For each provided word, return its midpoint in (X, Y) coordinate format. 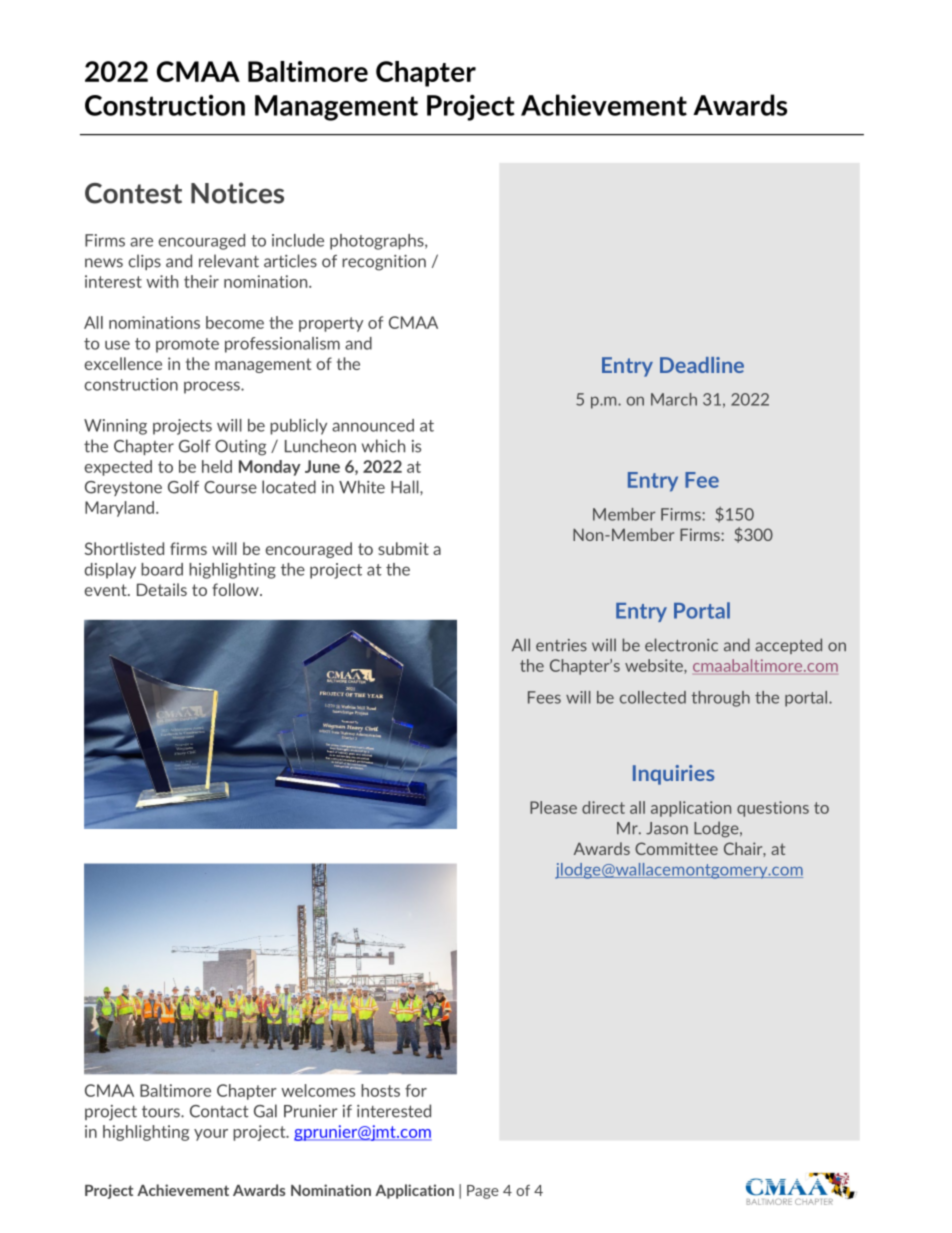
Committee (676, 848)
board (162, 569)
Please (553, 807)
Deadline (702, 365)
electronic (681, 645)
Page (483, 1192)
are (141, 242)
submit (403, 548)
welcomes (318, 1090)
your (211, 1135)
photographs (378, 242)
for (416, 1090)
